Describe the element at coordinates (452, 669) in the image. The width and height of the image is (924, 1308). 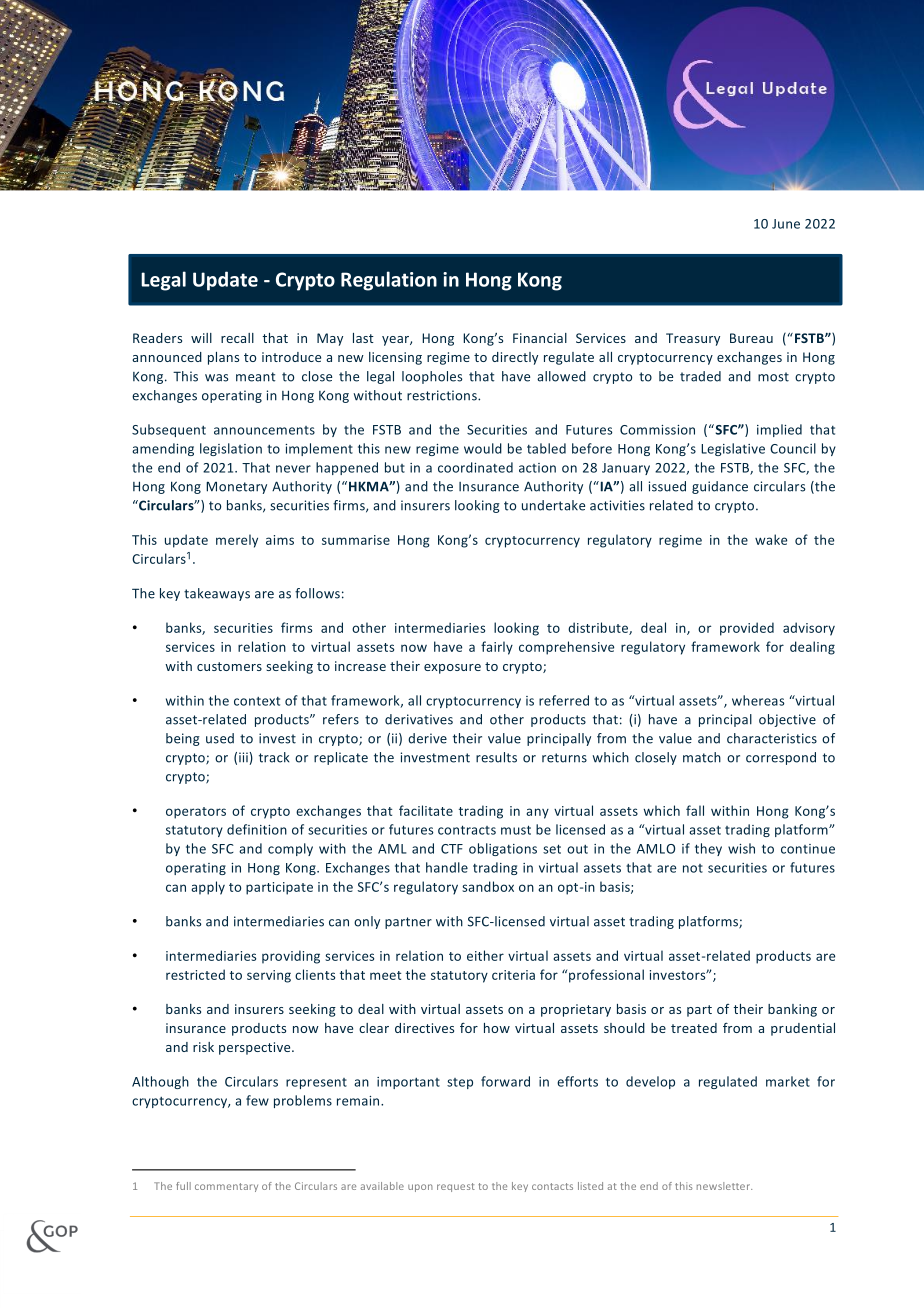
I see `exposure` at that location.
